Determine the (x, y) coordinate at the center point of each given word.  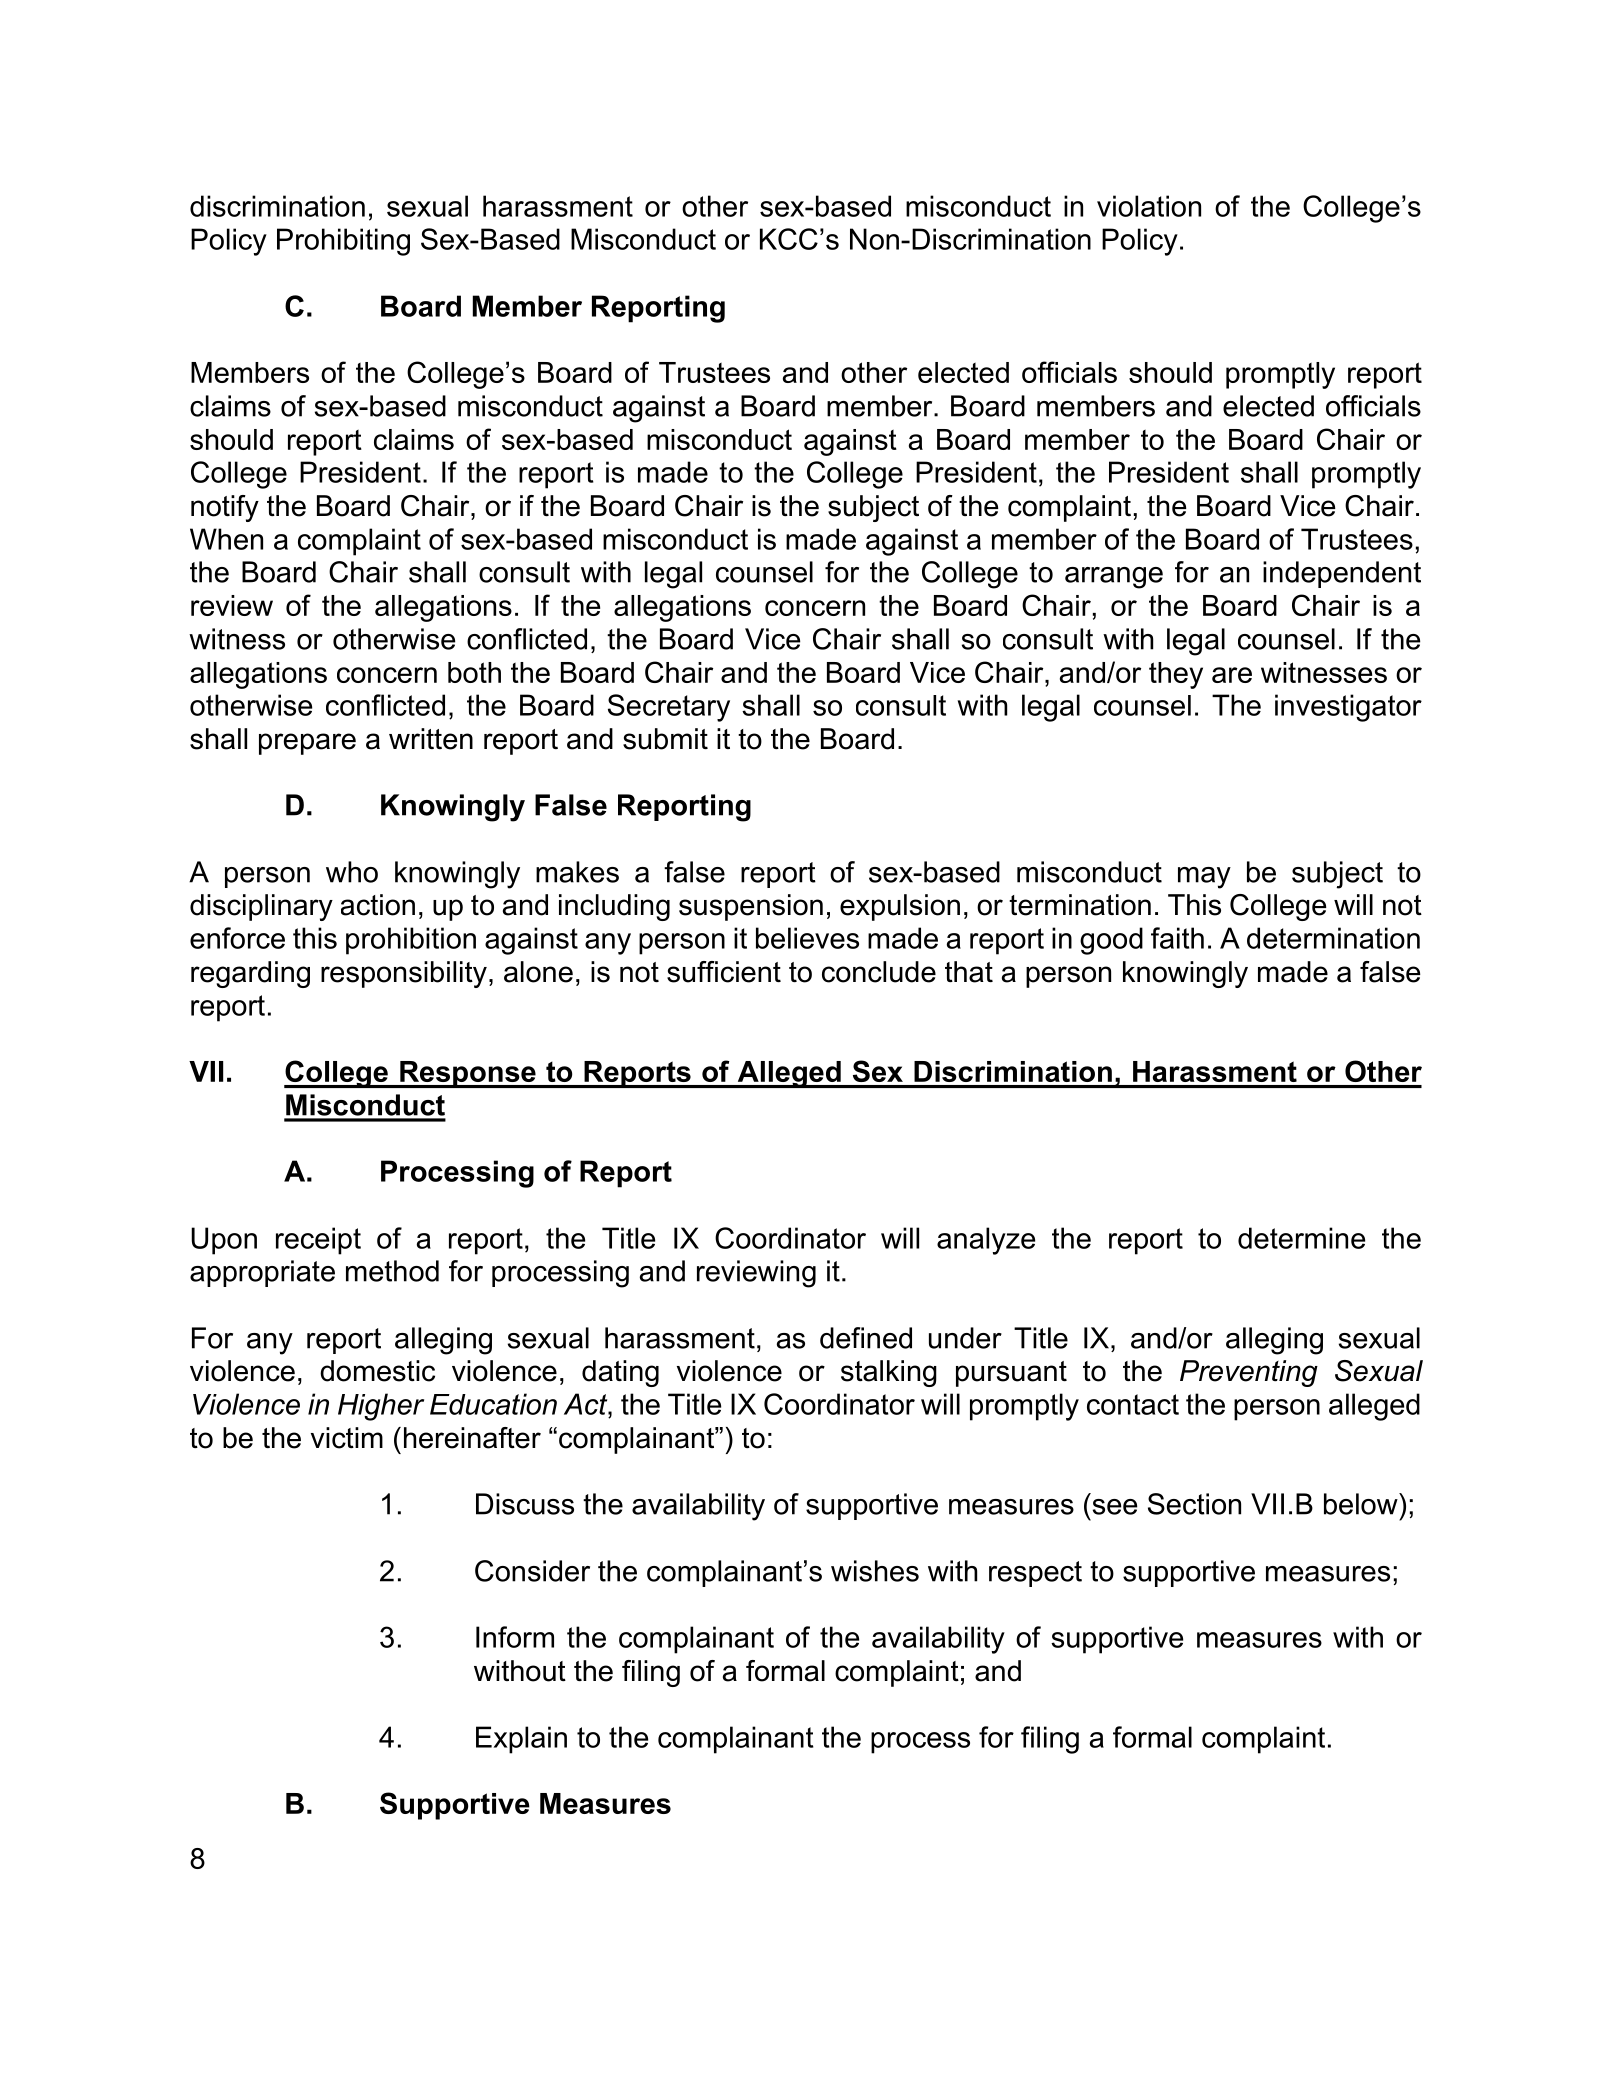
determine (1301, 1238)
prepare (307, 744)
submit (665, 739)
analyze (986, 1241)
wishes (875, 1571)
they (1176, 675)
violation (1149, 206)
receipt (318, 1241)
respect (1035, 1574)
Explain (521, 1740)
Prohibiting (343, 242)
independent (1342, 574)
